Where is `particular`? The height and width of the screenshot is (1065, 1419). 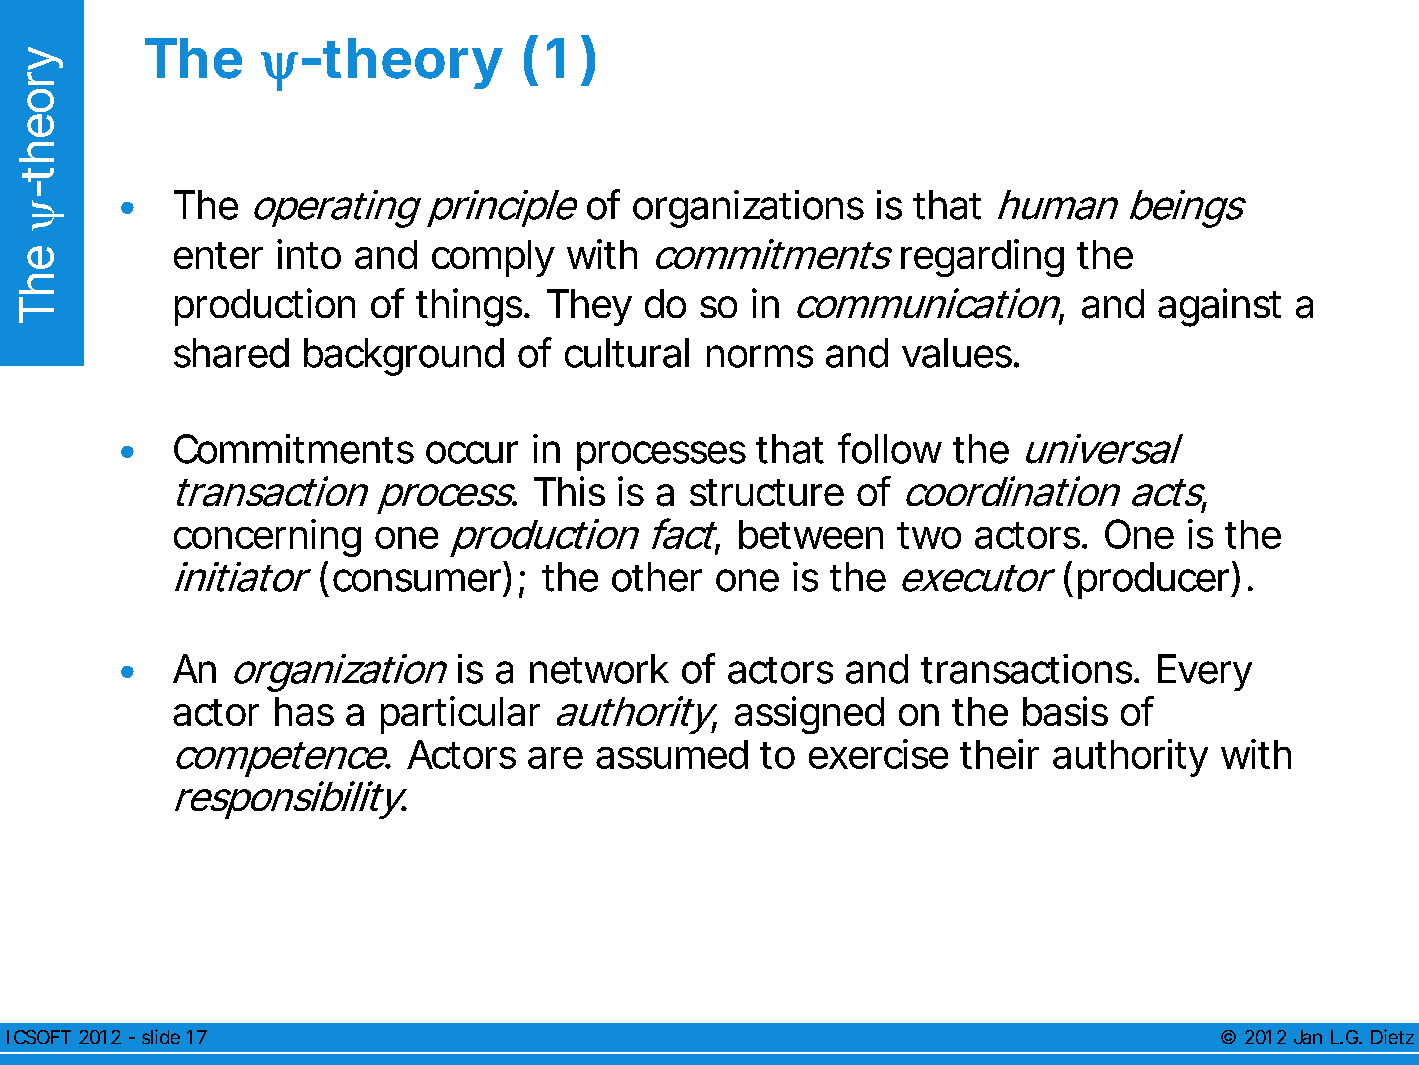
particular is located at coordinates (460, 715).
